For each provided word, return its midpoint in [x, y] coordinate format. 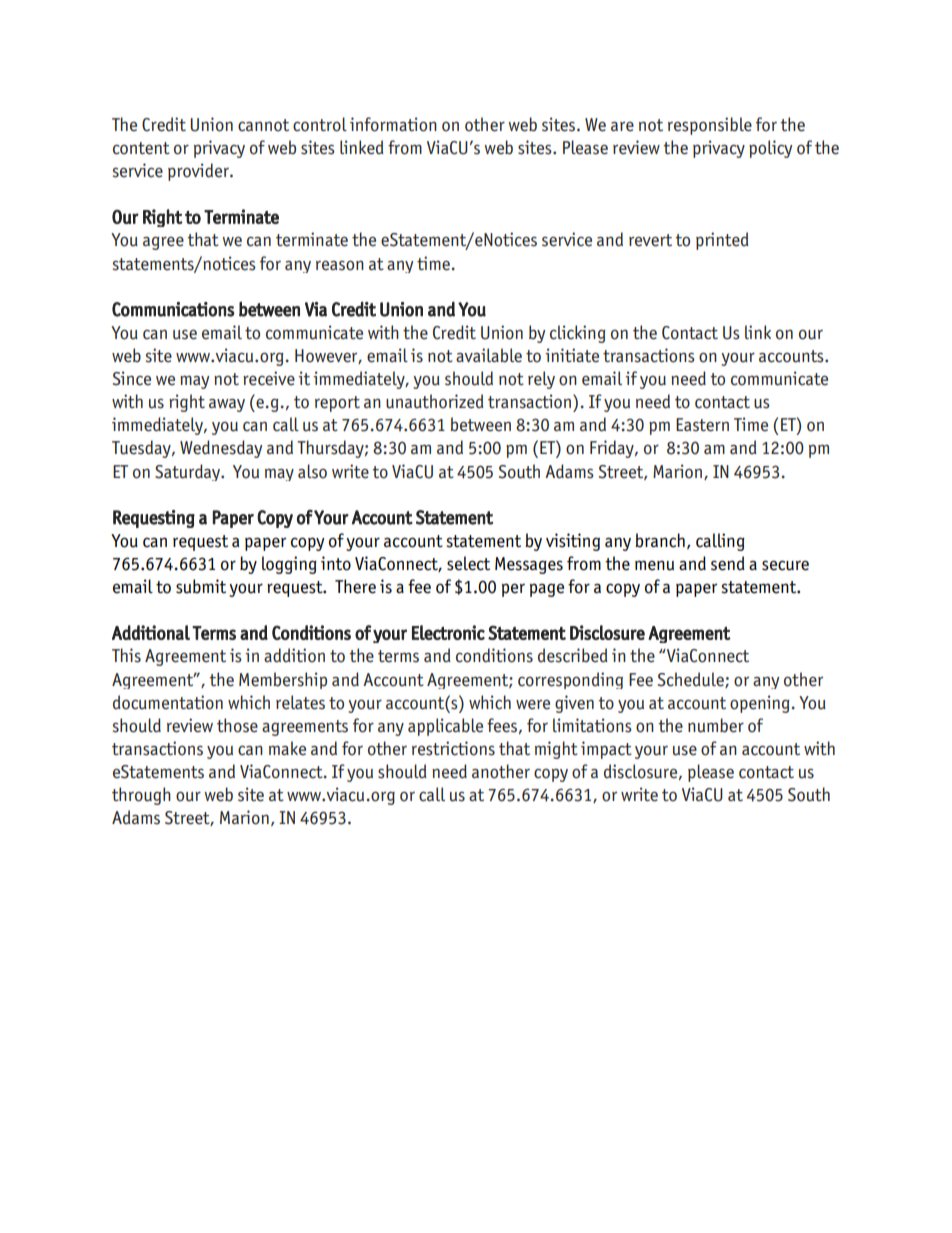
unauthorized [435, 401]
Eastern [702, 425]
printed [722, 241]
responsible [710, 126]
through [141, 796]
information [393, 124]
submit [201, 586]
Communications [173, 309]
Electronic [448, 632]
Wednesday [221, 449]
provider [199, 172]
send [728, 563]
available [489, 355]
